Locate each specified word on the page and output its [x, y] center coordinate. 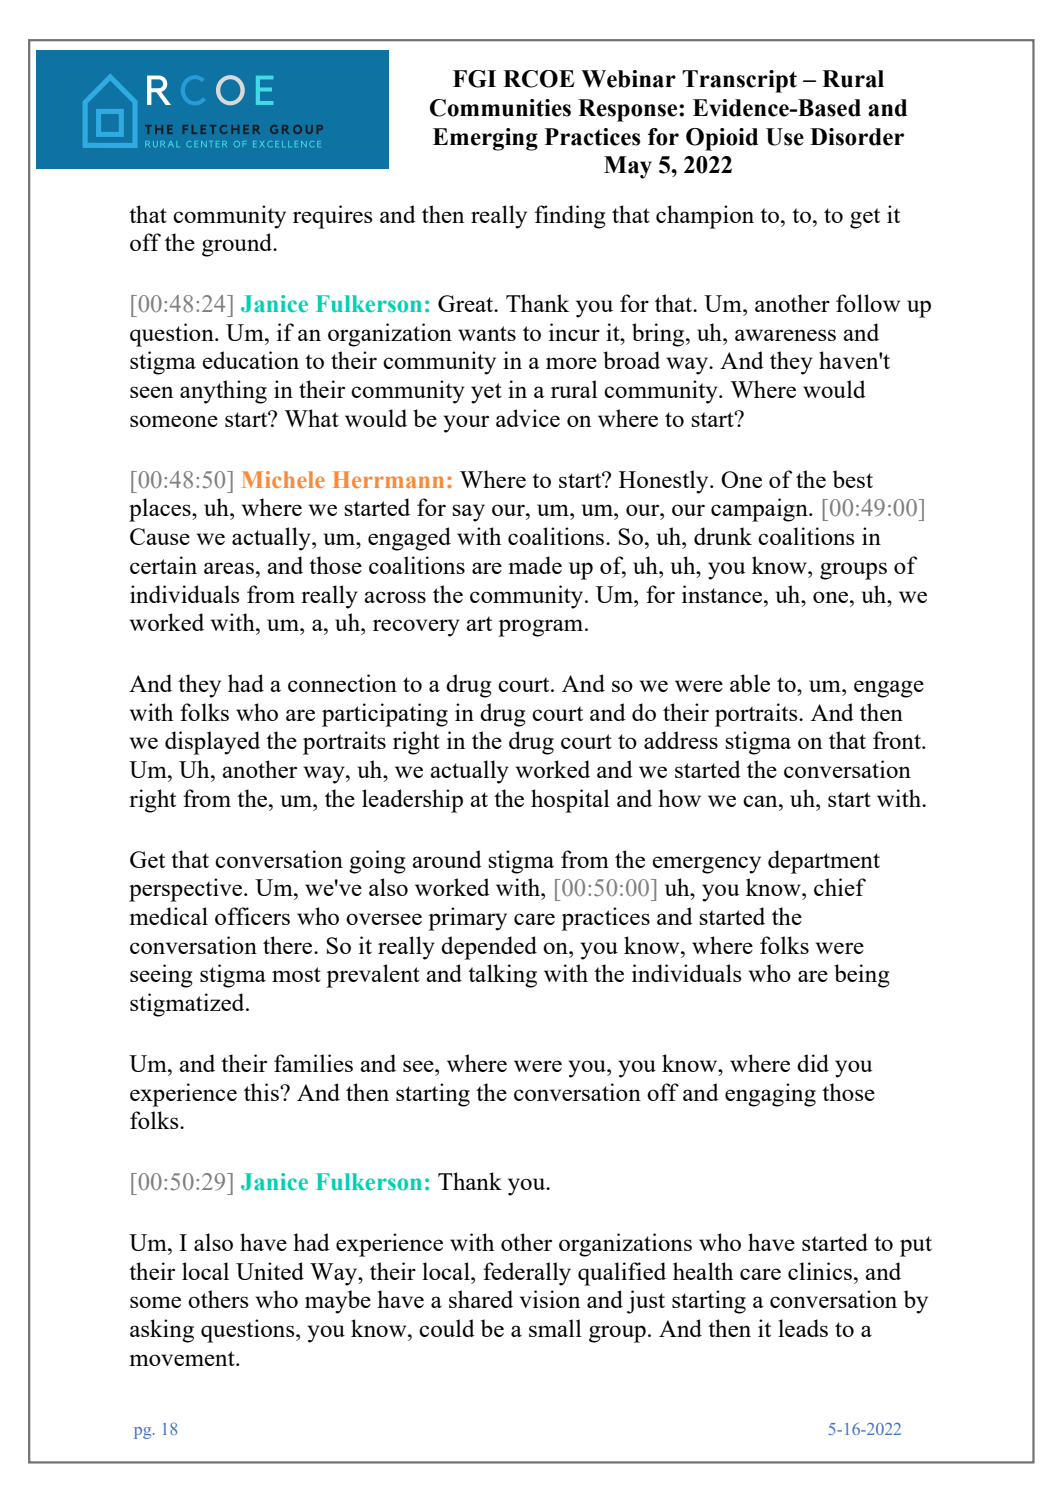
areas [229, 568]
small [555, 1328]
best [853, 479]
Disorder [857, 137]
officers [252, 916]
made [535, 565]
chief [840, 887]
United [270, 1271]
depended [489, 948]
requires [333, 217]
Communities [500, 108]
